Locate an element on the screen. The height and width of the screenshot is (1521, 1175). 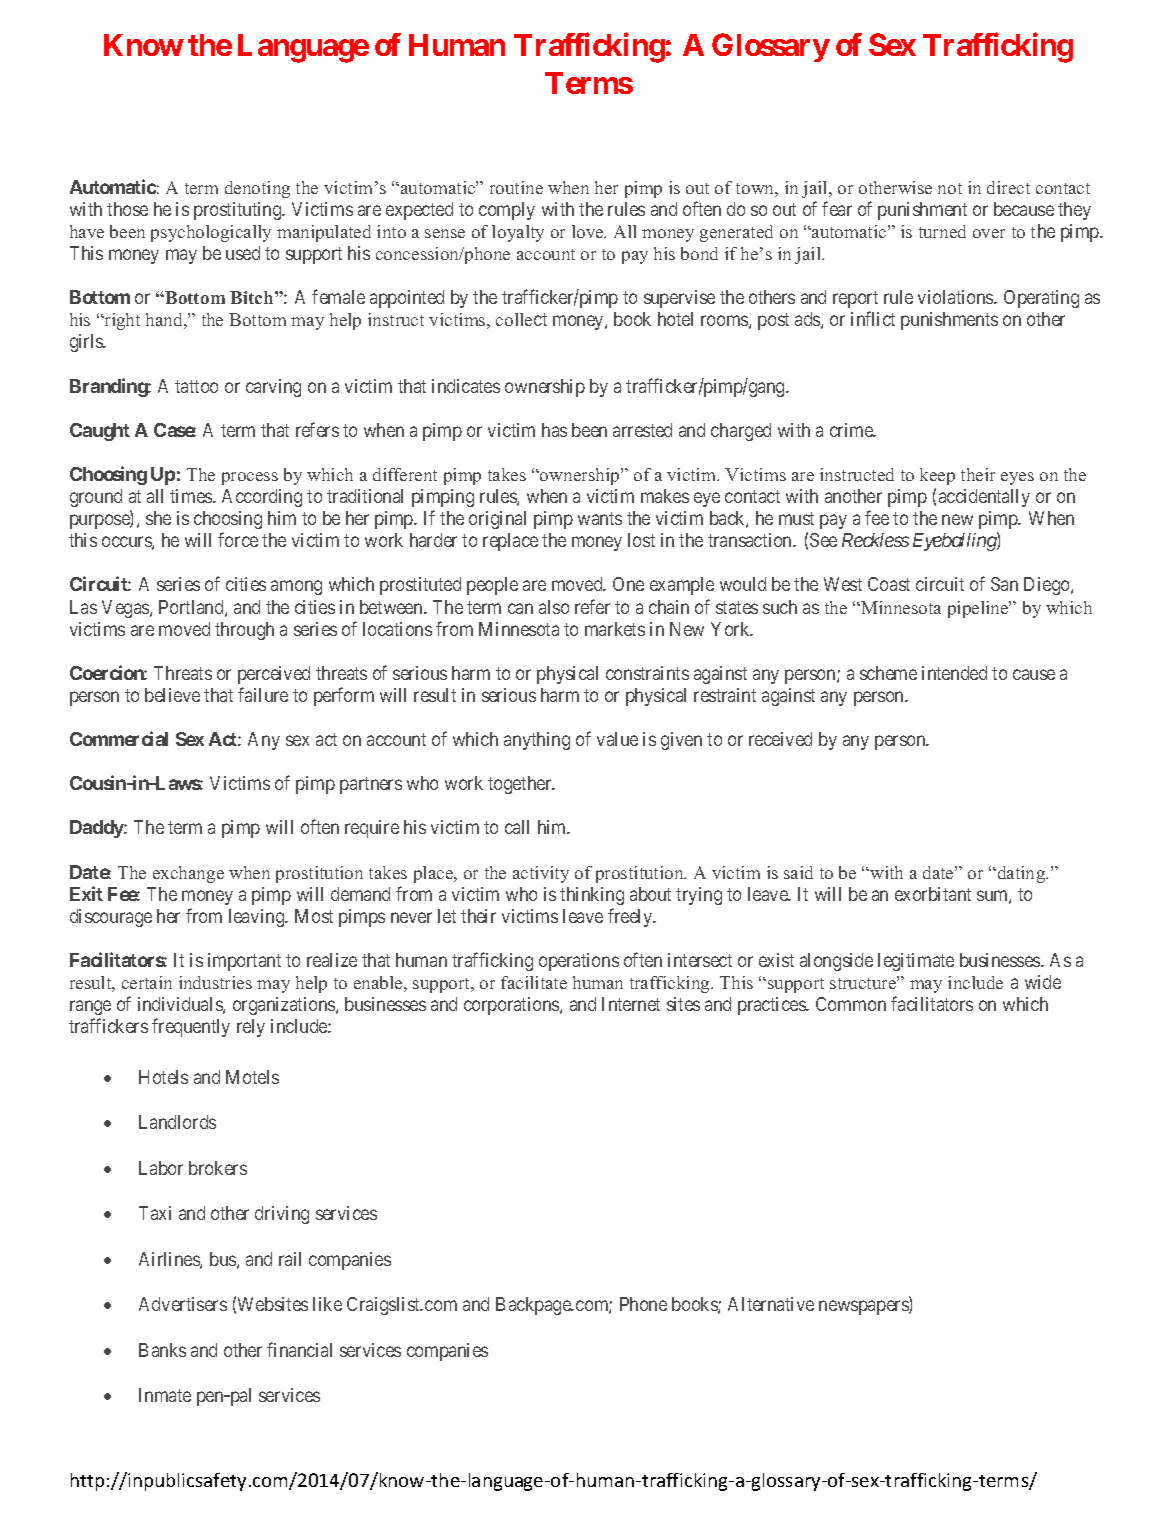
dating is located at coordinates (1021, 874).
